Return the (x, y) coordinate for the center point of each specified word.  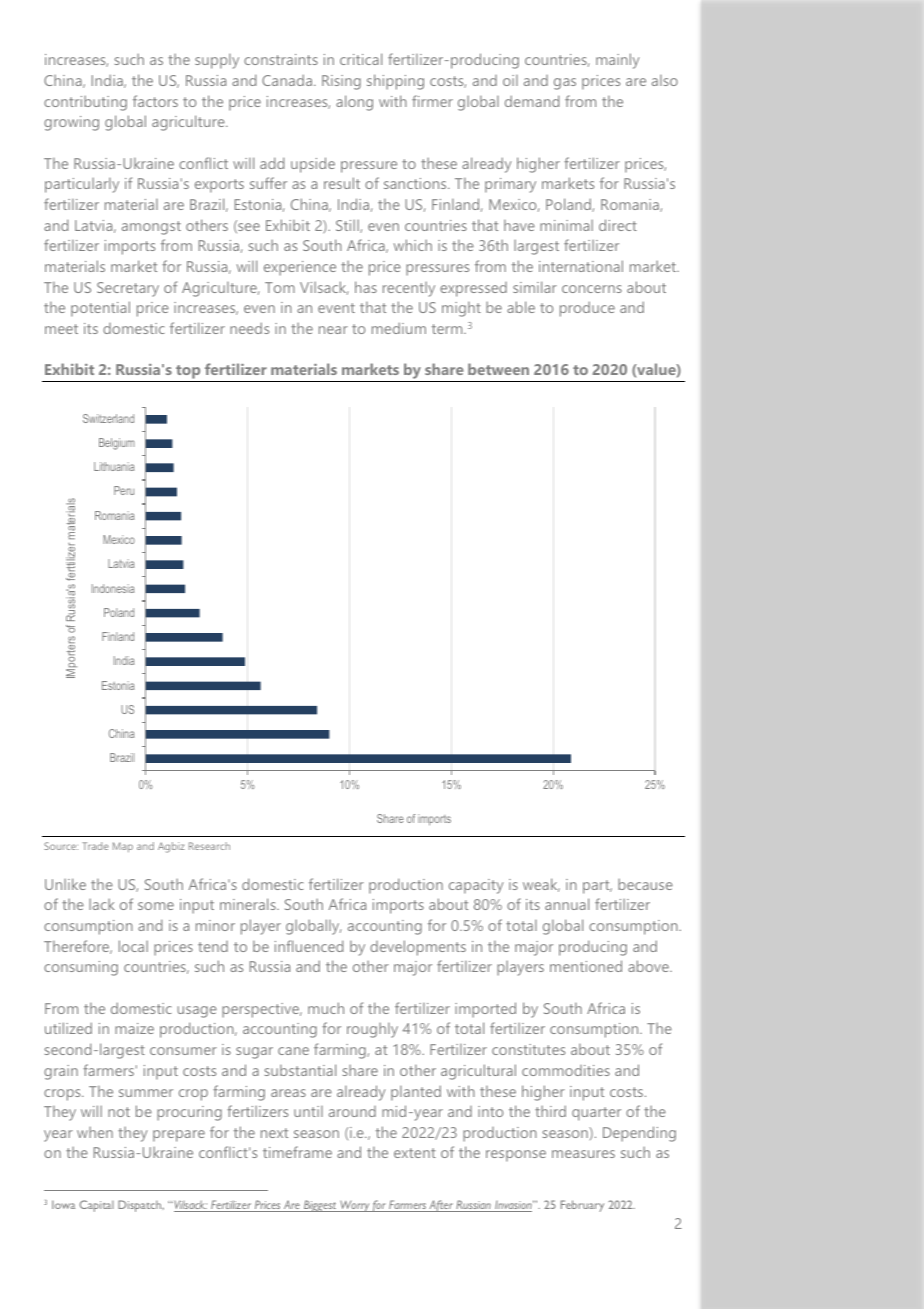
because (645, 884)
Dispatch (140, 1206)
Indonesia (113, 588)
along (354, 103)
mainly (617, 61)
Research (209, 846)
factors (155, 101)
